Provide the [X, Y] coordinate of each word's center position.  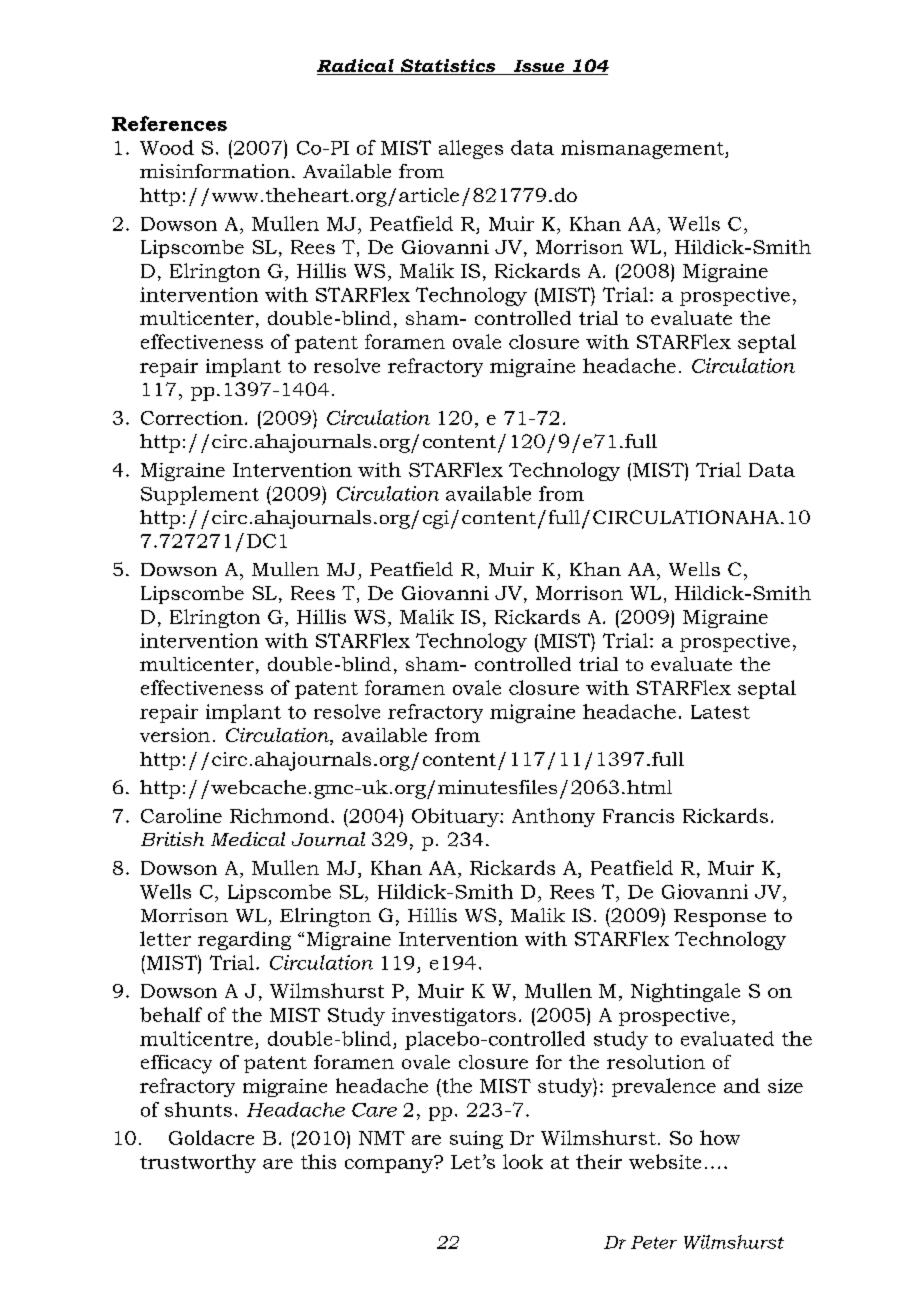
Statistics [448, 67]
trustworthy [198, 1163]
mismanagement [643, 149]
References [169, 123]
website [665, 1161]
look [523, 1161]
